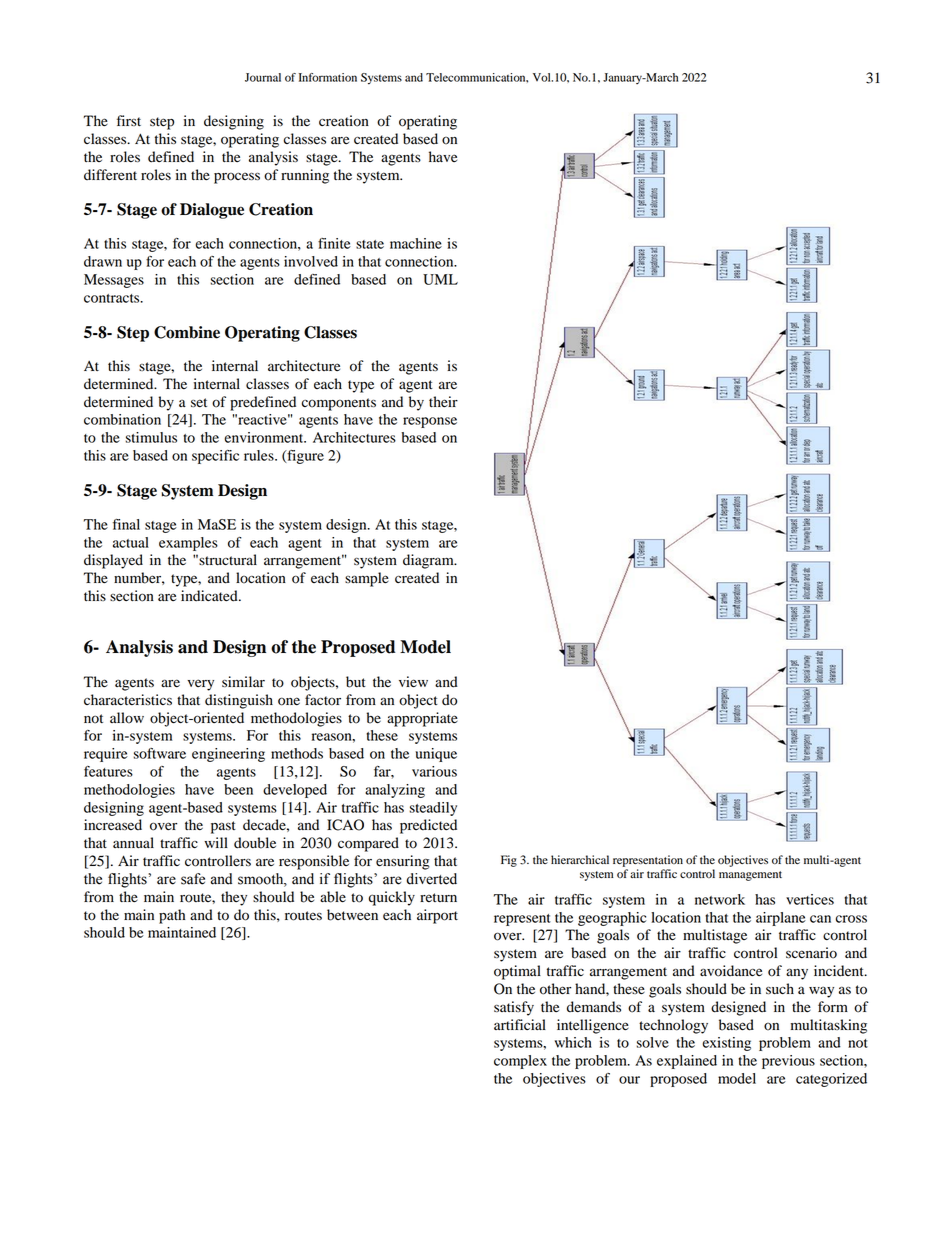  Describe the element at coordinates (129, 120) in the image. I see `first` at that location.
